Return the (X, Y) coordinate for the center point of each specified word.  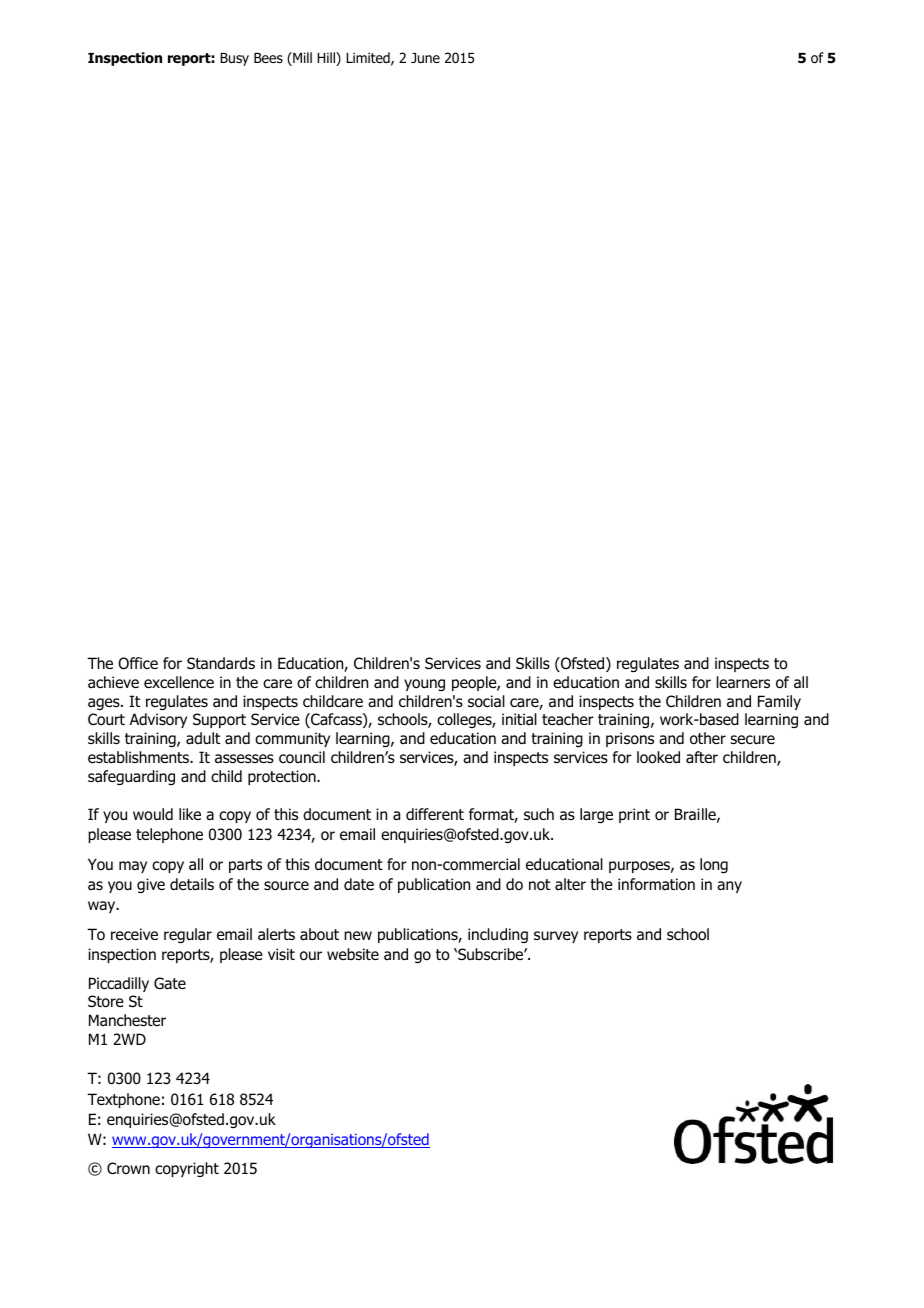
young (424, 685)
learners (743, 682)
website (353, 954)
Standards (221, 663)
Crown (128, 1168)
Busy (234, 59)
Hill (327, 59)
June (425, 58)
